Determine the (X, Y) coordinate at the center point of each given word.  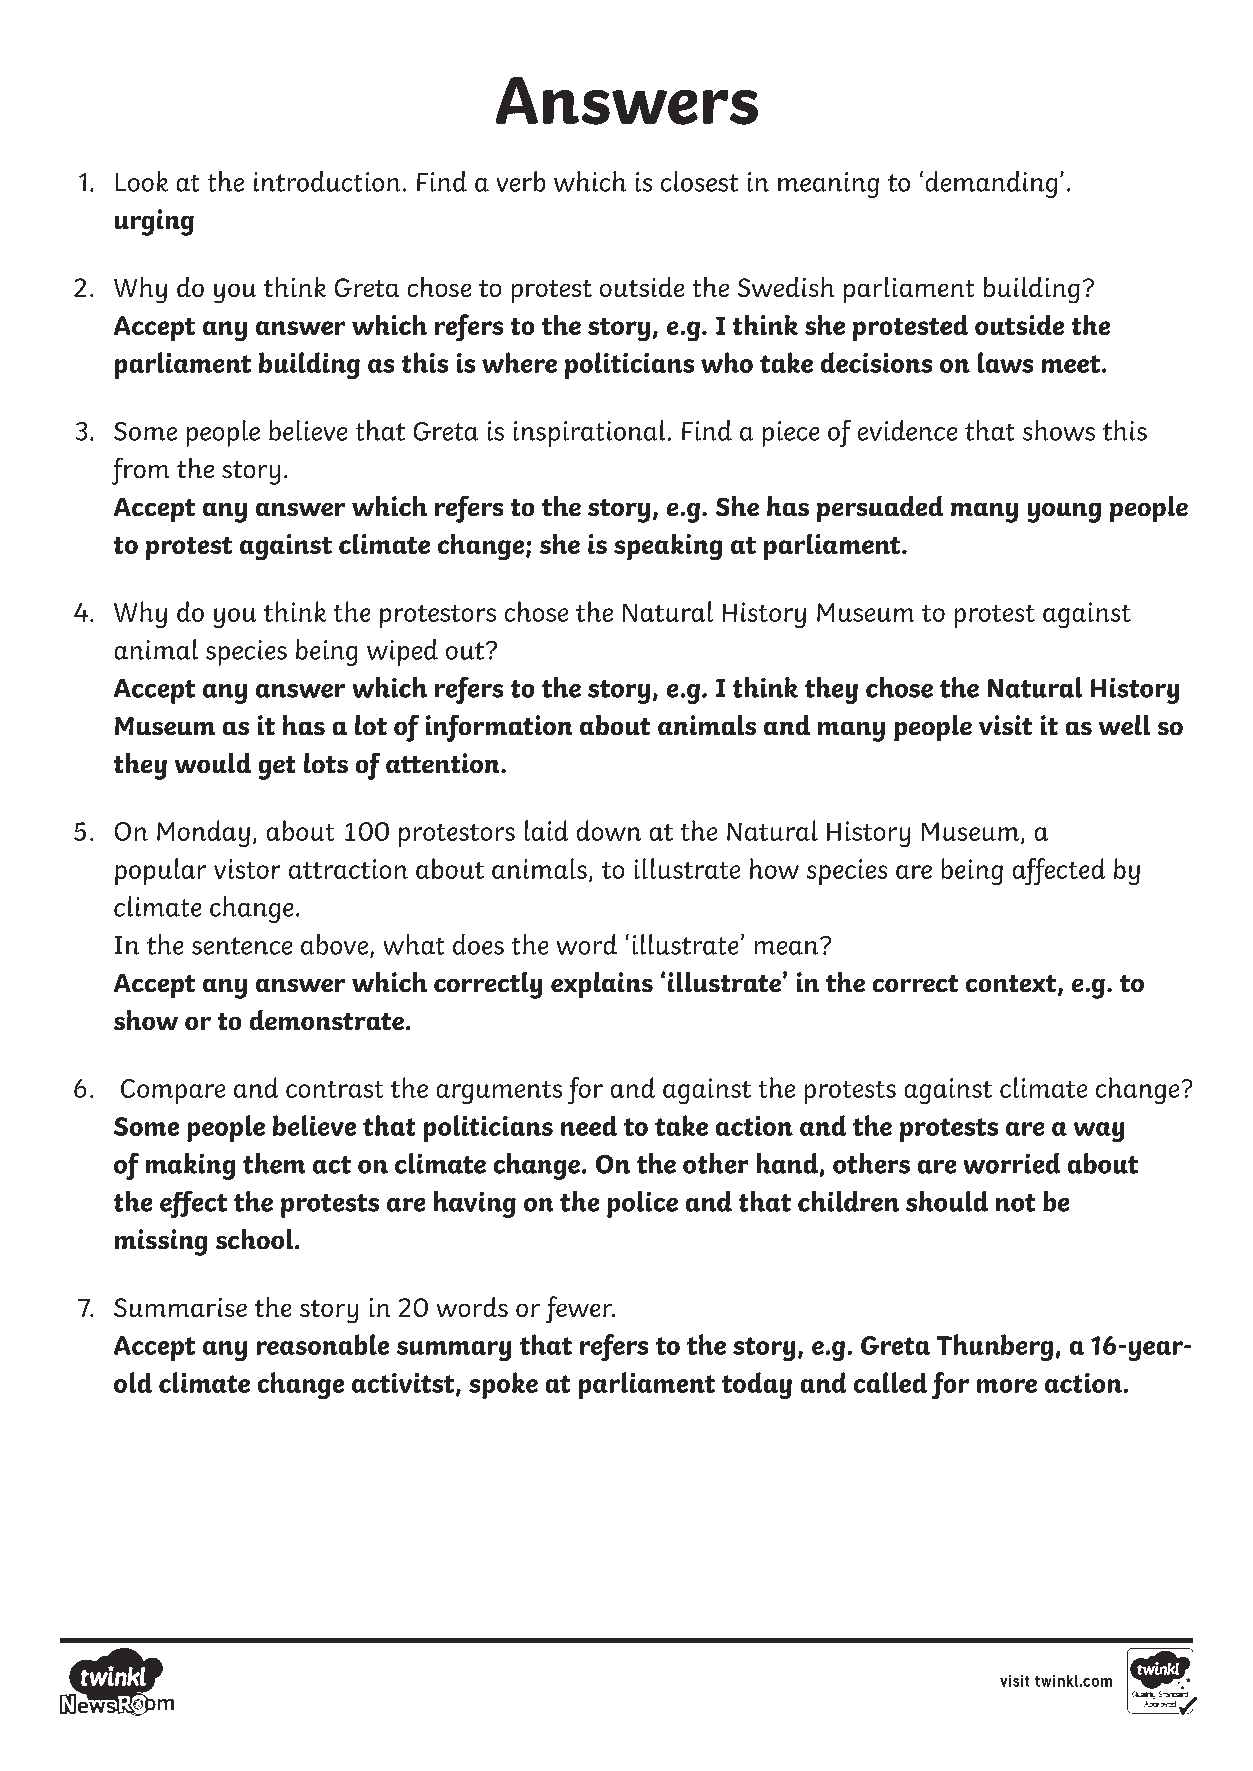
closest (699, 181)
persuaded (880, 509)
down (609, 830)
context (1012, 985)
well (1124, 725)
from (140, 471)
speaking (668, 547)
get (277, 768)
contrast (334, 1089)
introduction (327, 181)
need (589, 1126)
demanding (991, 184)
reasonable (323, 1344)
